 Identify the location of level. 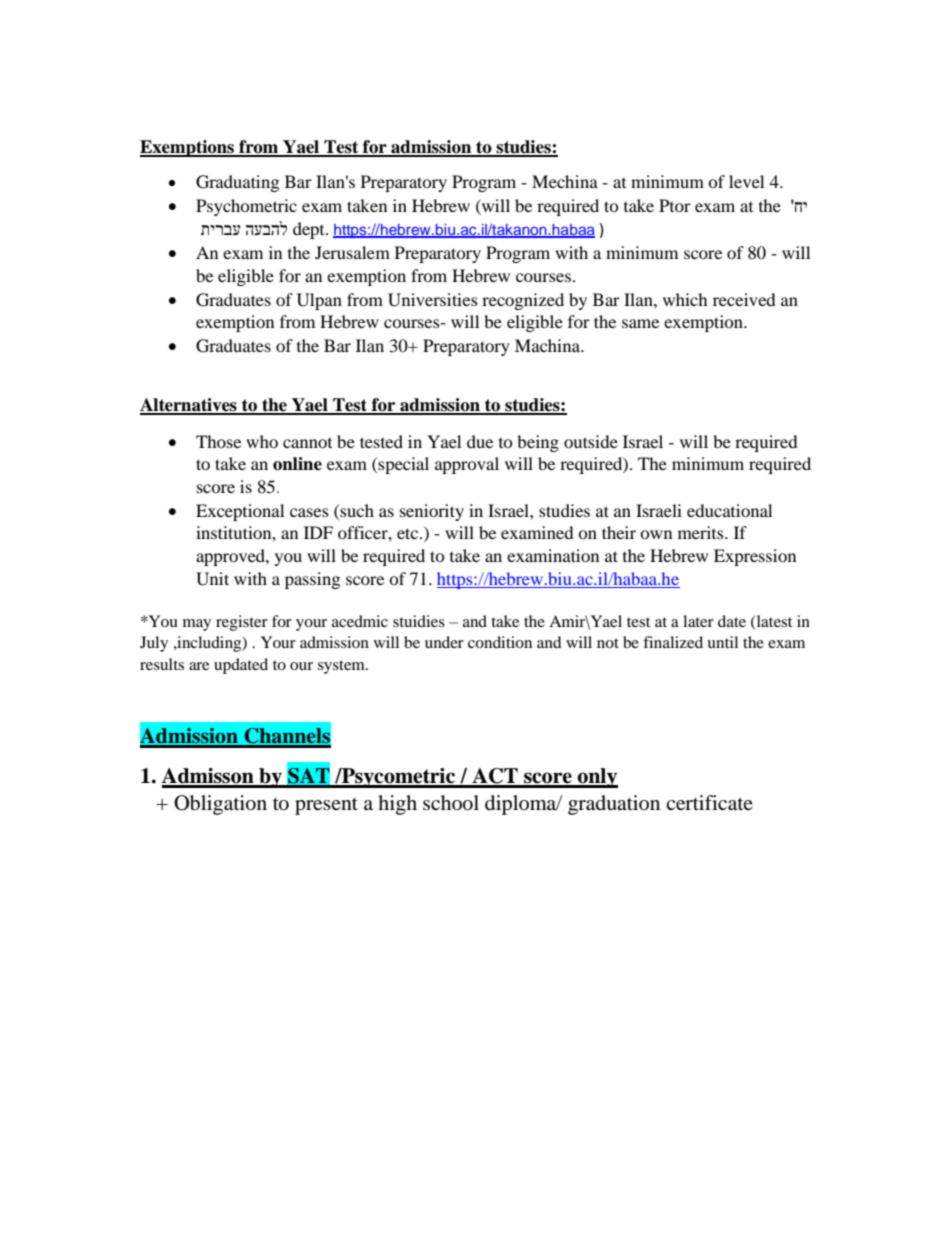
(746, 181).
